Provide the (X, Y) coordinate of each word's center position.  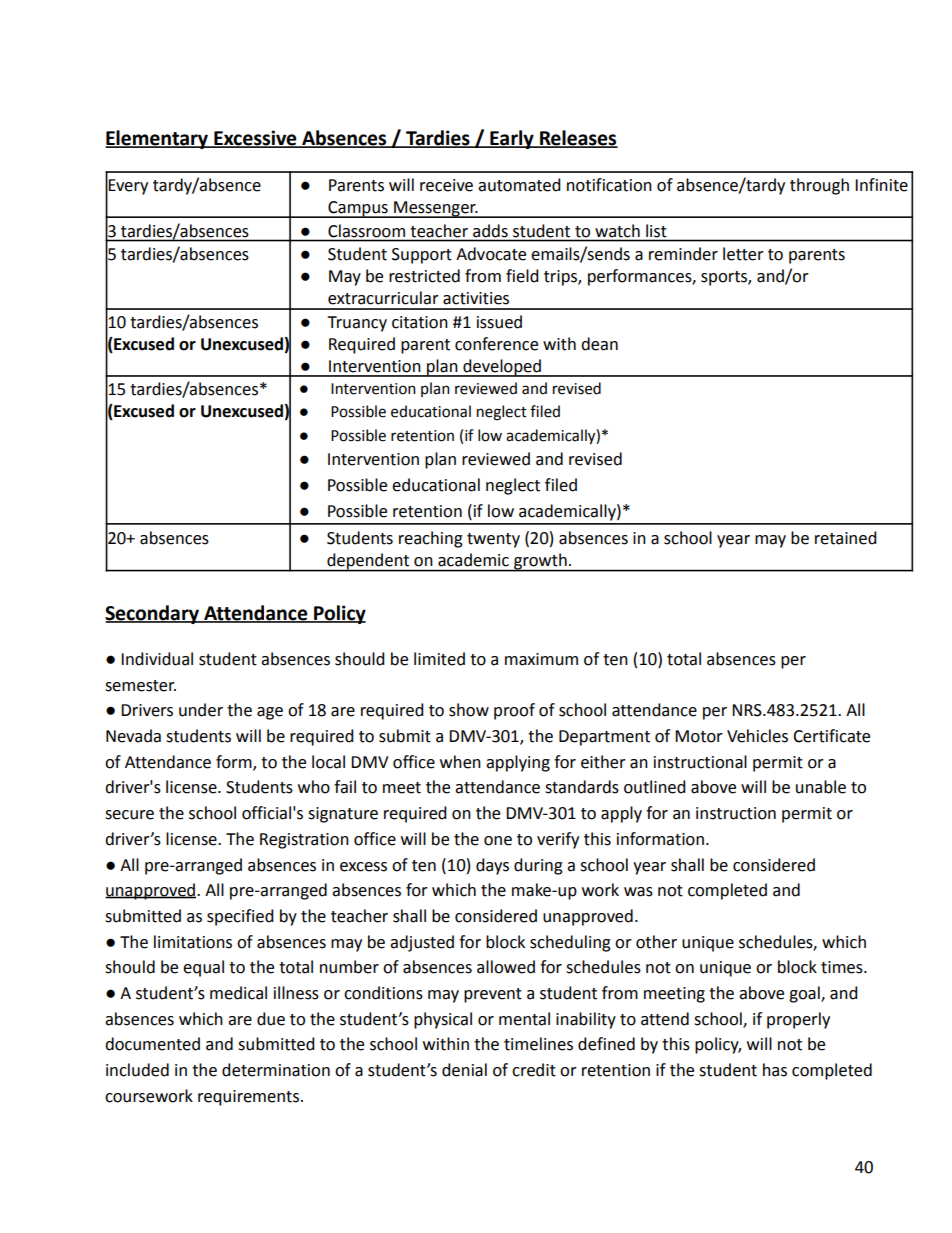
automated (519, 185)
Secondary (153, 614)
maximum (541, 659)
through (819, 186)
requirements (248, 1098)
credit (534, 1070)
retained (846, 538)
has (775, 1070)
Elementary (158, 139)
